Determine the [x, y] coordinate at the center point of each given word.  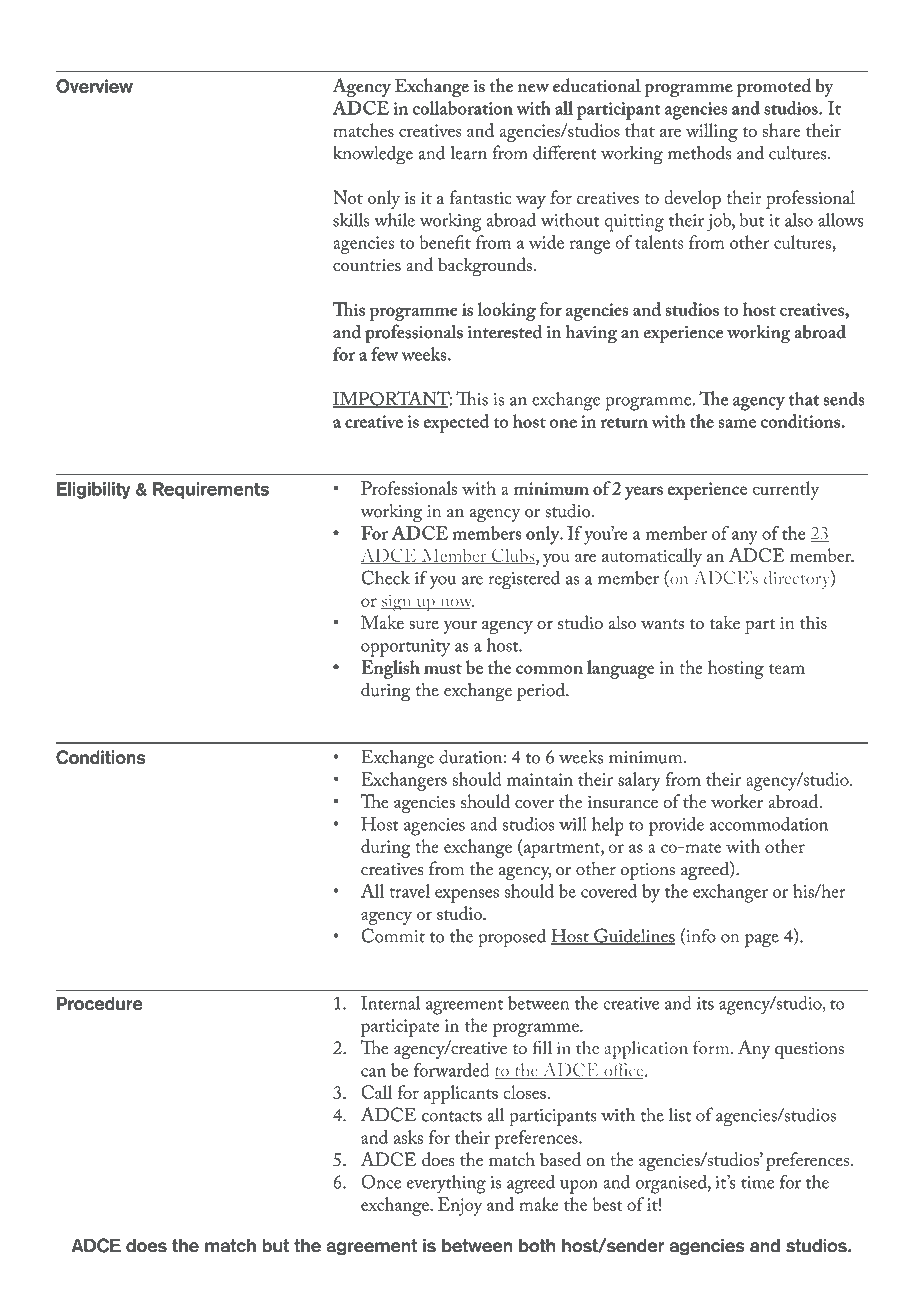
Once [381, 1181]
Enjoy [460, 1206]
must [443, 669]
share [781, 130]
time [757, 1182]
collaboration [463, 108]
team [787, 669]
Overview [94, 86]
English [390, 669]
